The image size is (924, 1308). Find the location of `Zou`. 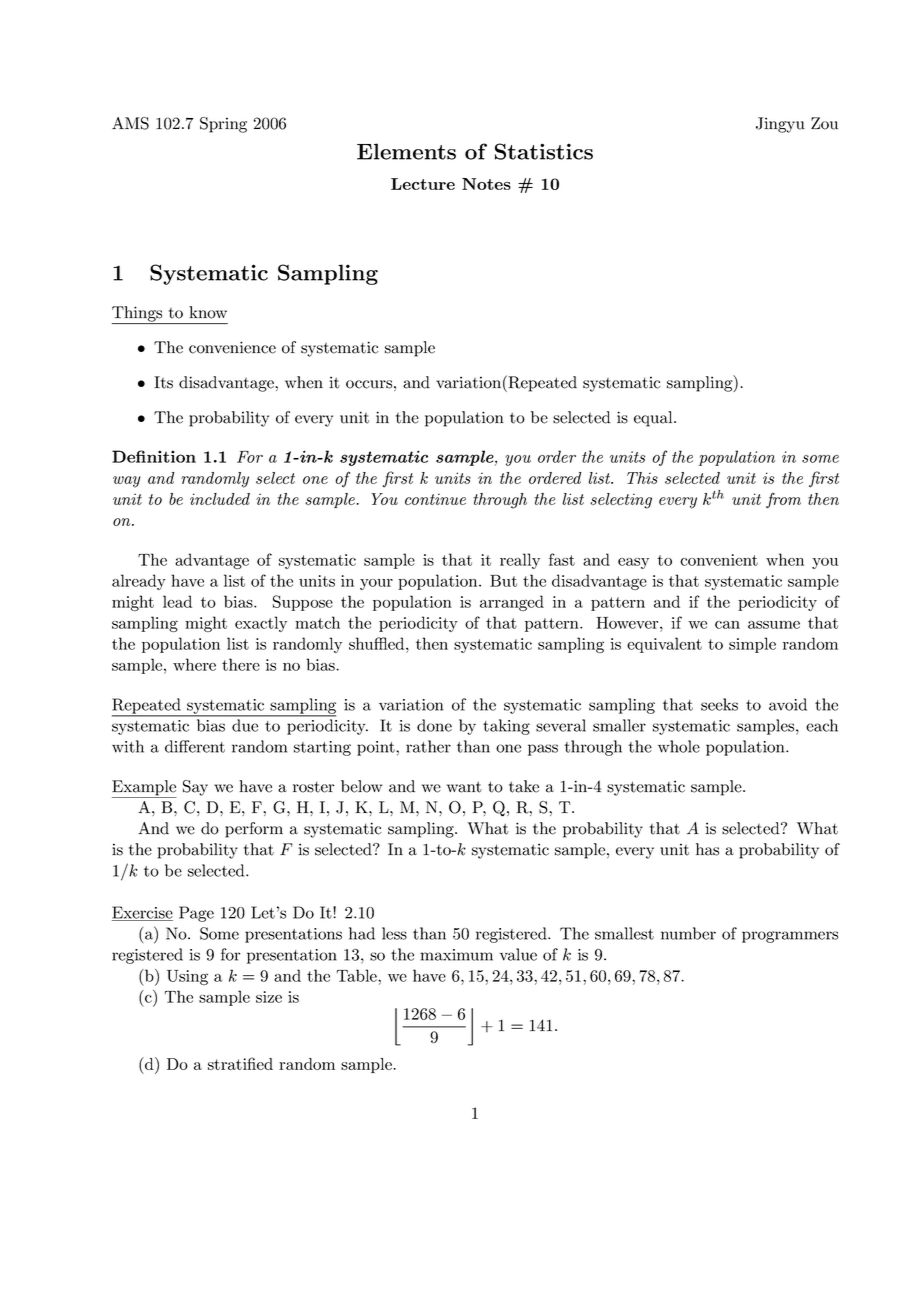

Zou is located at coordinates (824, 123).
